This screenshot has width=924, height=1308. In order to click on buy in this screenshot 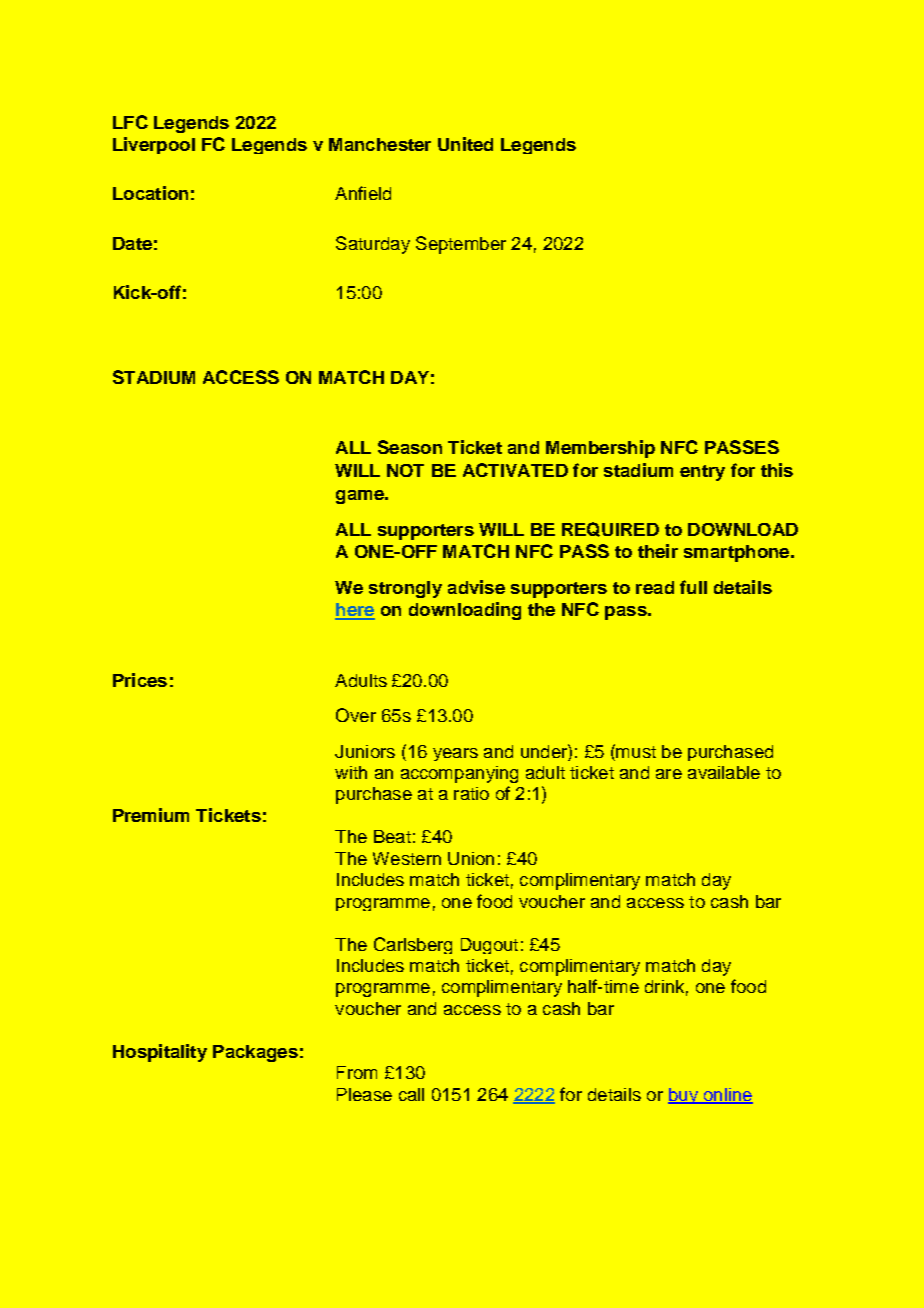, I will do `click(684, 1096)`.
